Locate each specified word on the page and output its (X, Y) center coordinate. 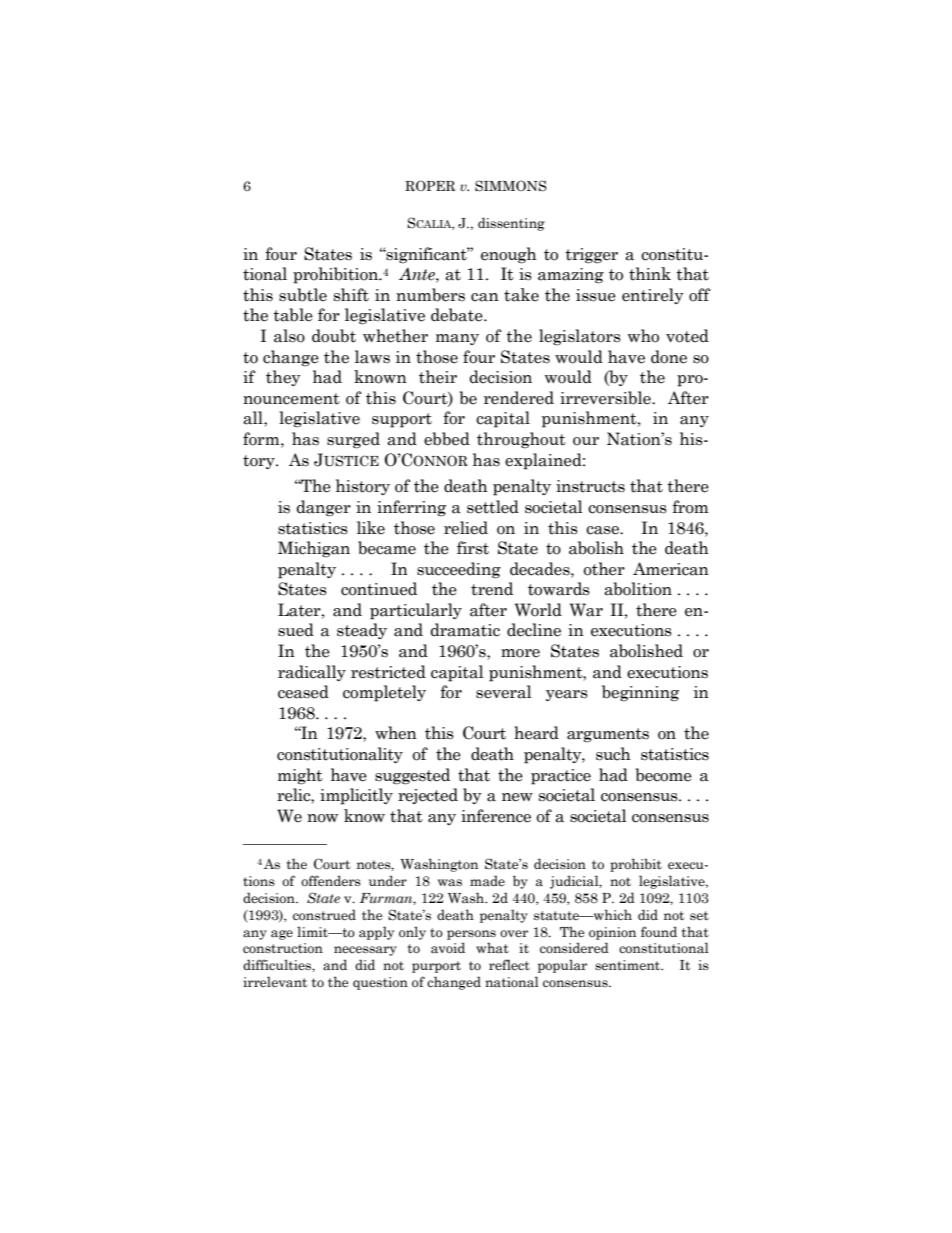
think (650, 274)
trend (492, 589)
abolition (638, 589)
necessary (365, 951)
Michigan (314, 549)
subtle (303, 295)
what (492, 947)
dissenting (511, 224)
